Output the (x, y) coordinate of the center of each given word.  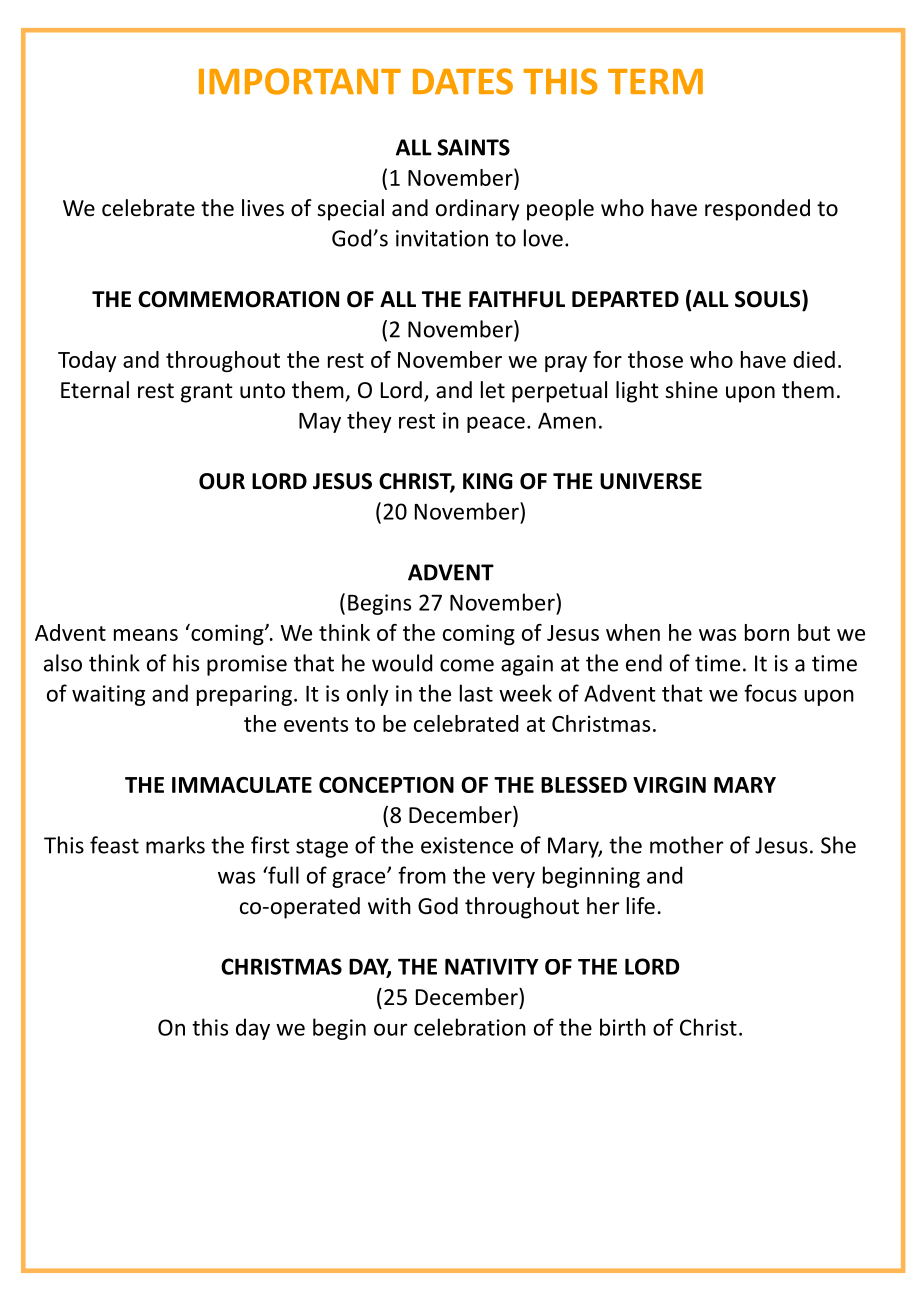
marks (175, 845)
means (146, 635)
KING (488, 481)
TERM (655, 81)
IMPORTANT (300, 81)
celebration (470, 1027)
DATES (463, 81)
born (767, 632)
